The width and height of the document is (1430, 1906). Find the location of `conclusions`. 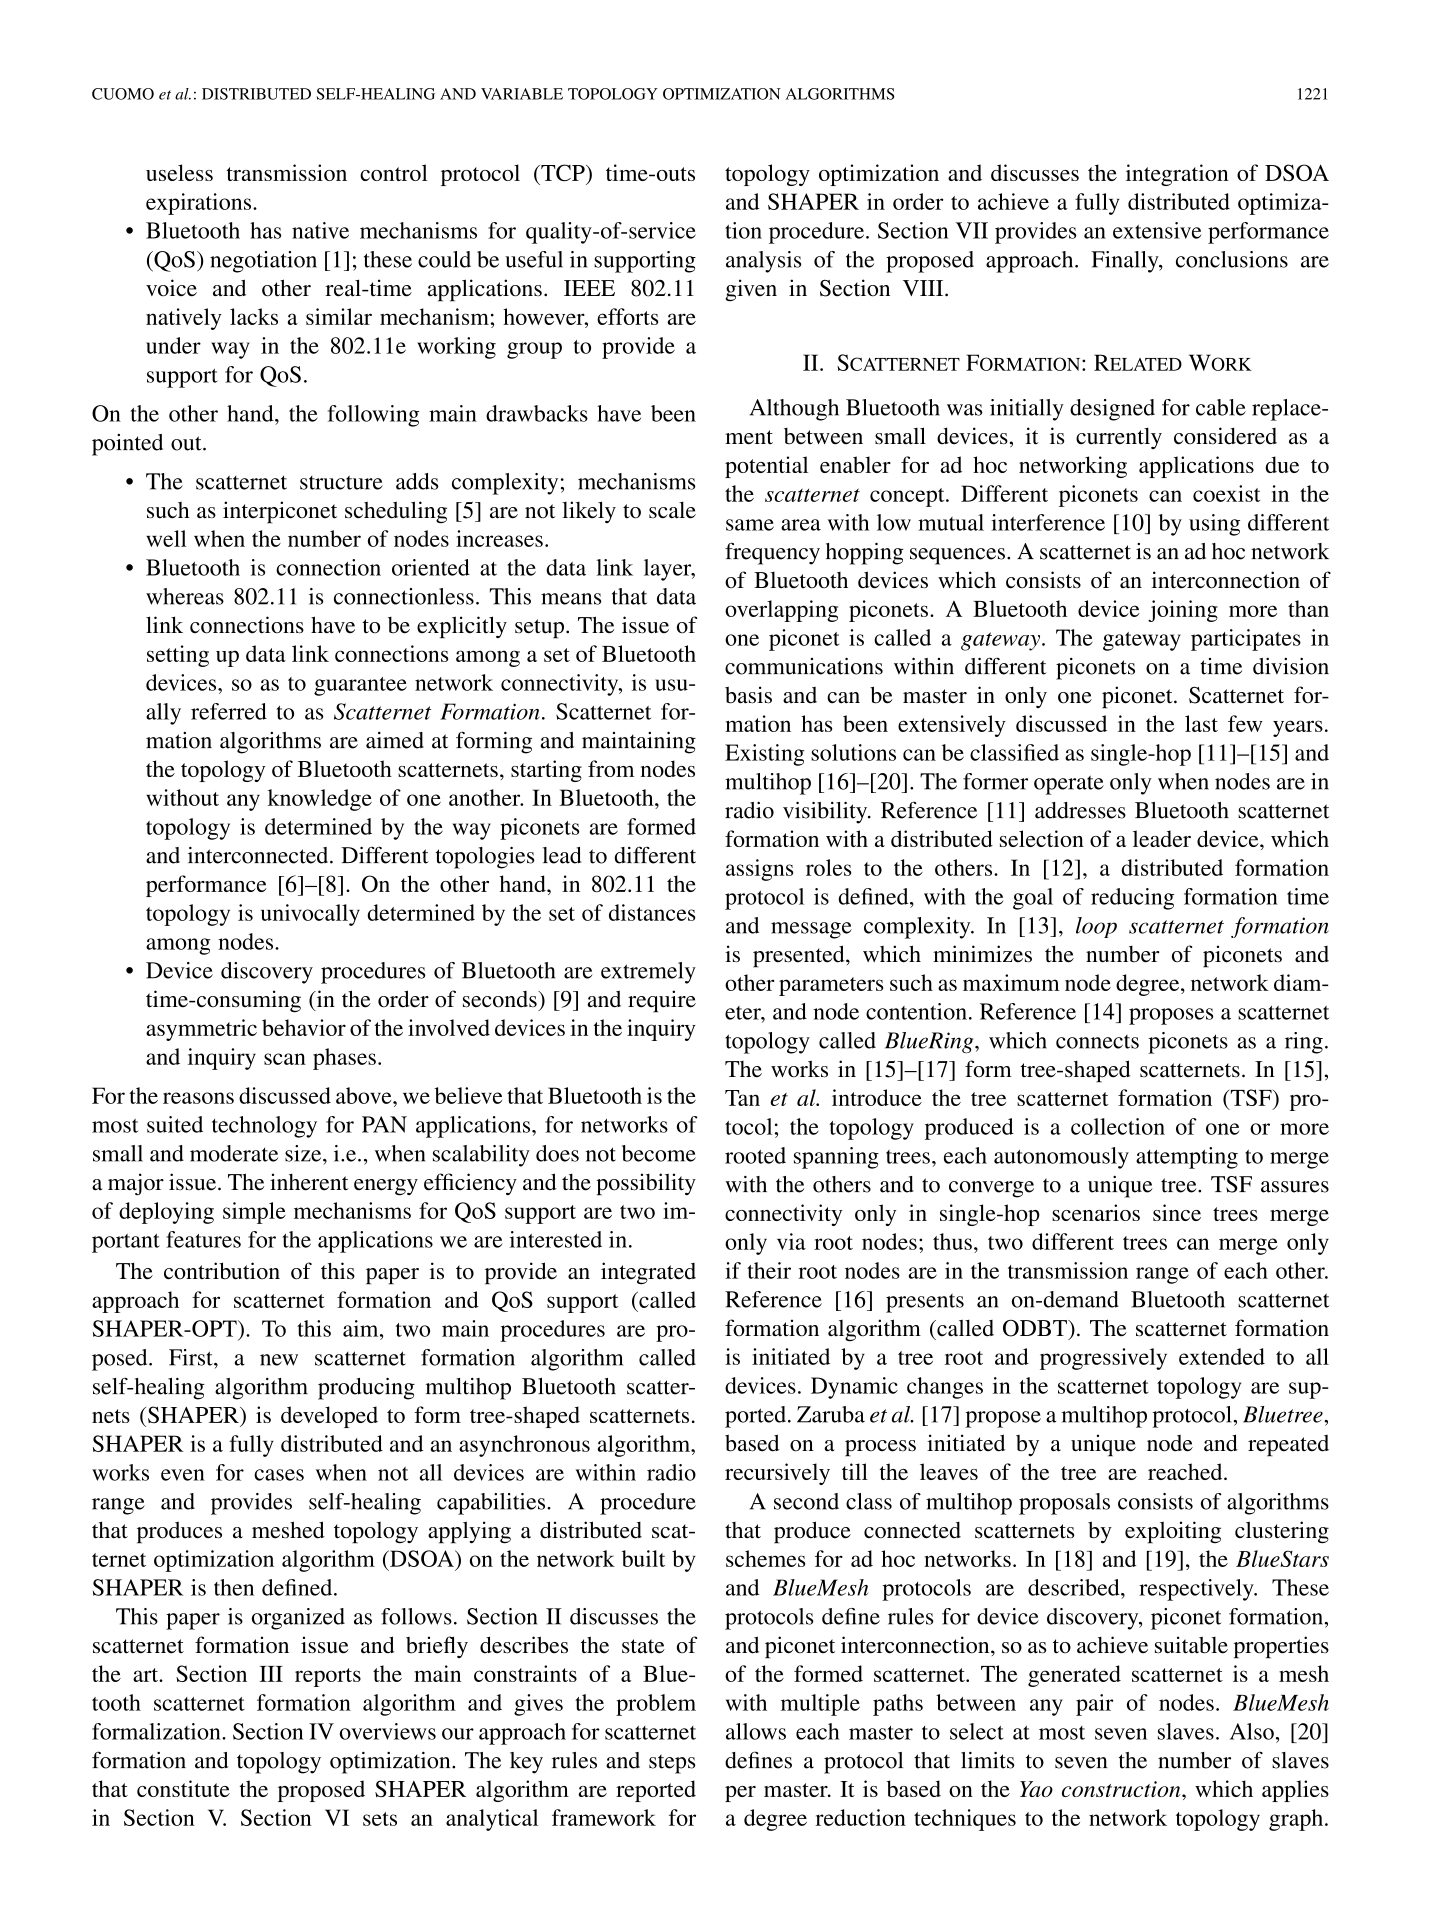

conclusions is located at coordinates (1232, 259).
